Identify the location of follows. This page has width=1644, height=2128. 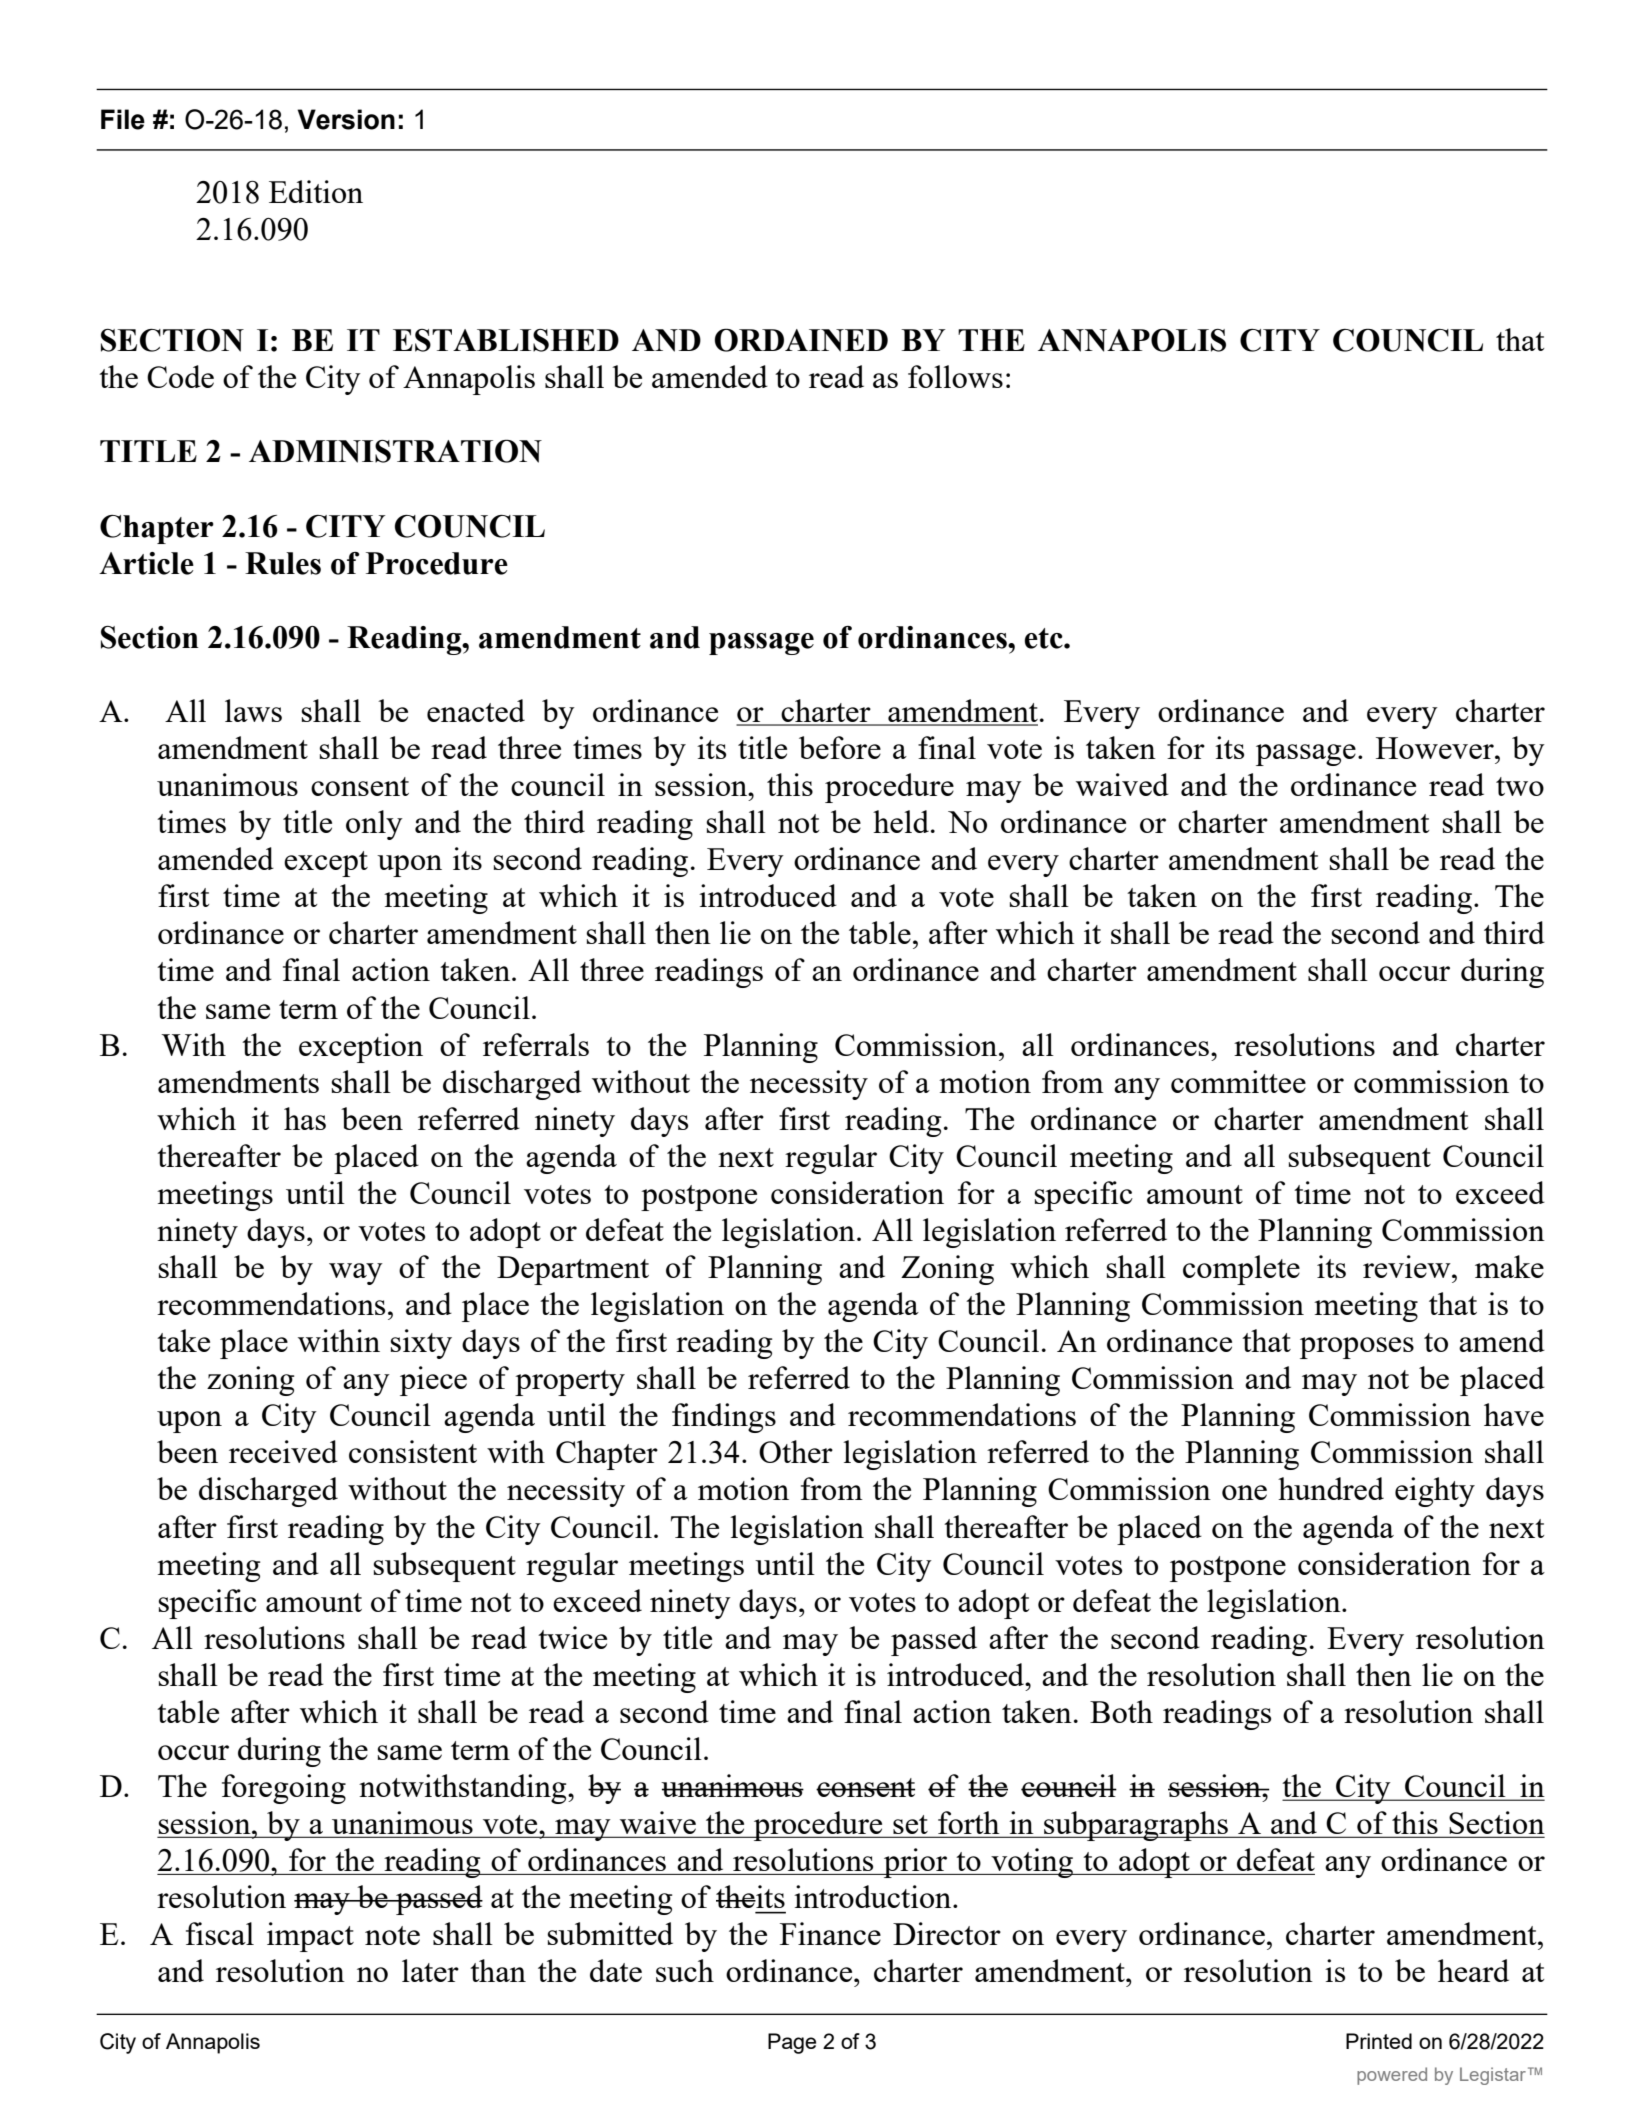
(955, 376).
